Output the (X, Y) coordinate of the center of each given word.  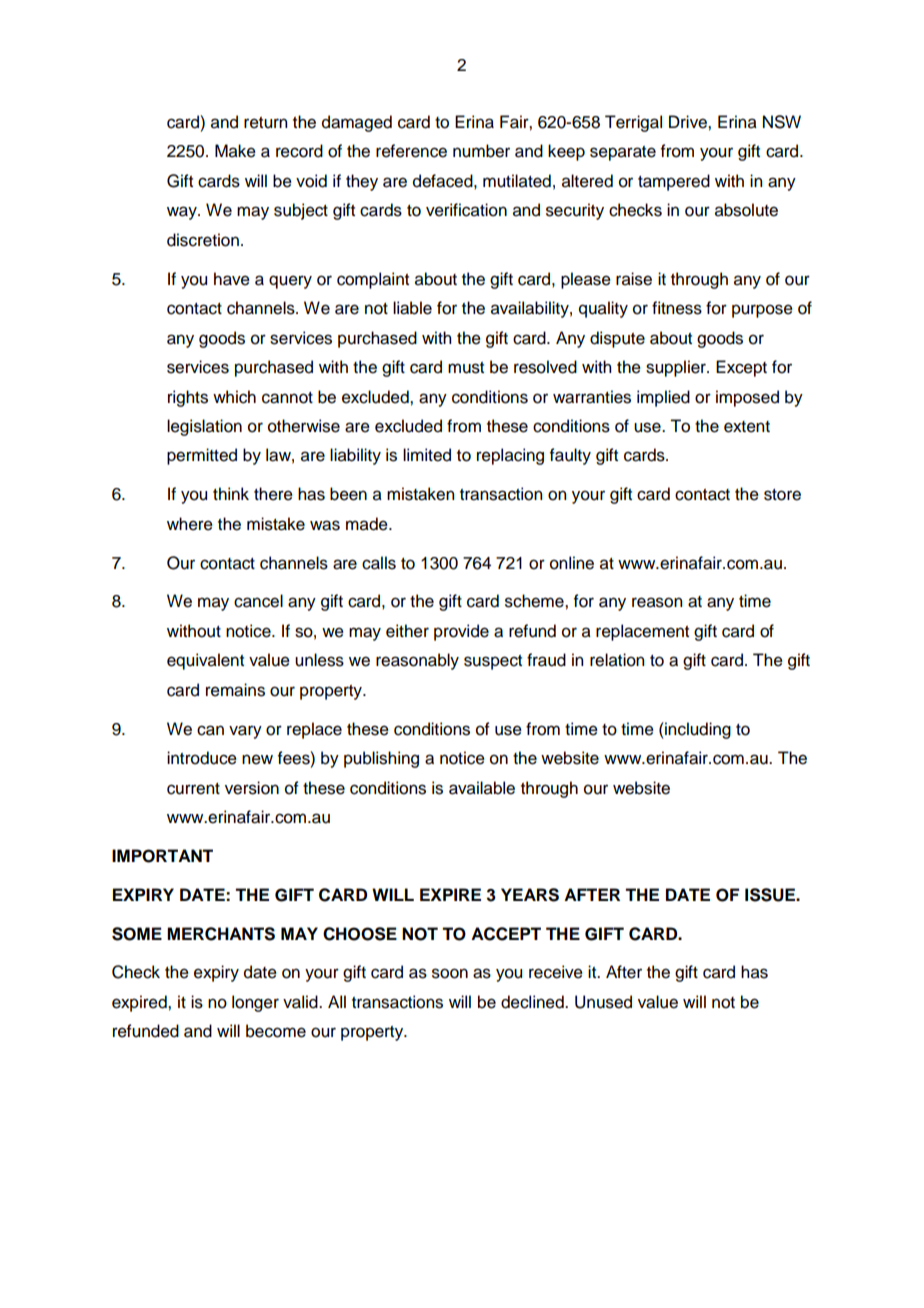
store (782, 495)
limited (427, 455)
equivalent (205, 661)
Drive (689, 122)
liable (412, 308)
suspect (493, 662)
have (232, 279)
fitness (677, 308)
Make (235, 151)
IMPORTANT (162, 856)
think (231, 493)
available (482, 788)
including (697, 730)
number (481, 151)
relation (617, 660)
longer (255, 1003)
